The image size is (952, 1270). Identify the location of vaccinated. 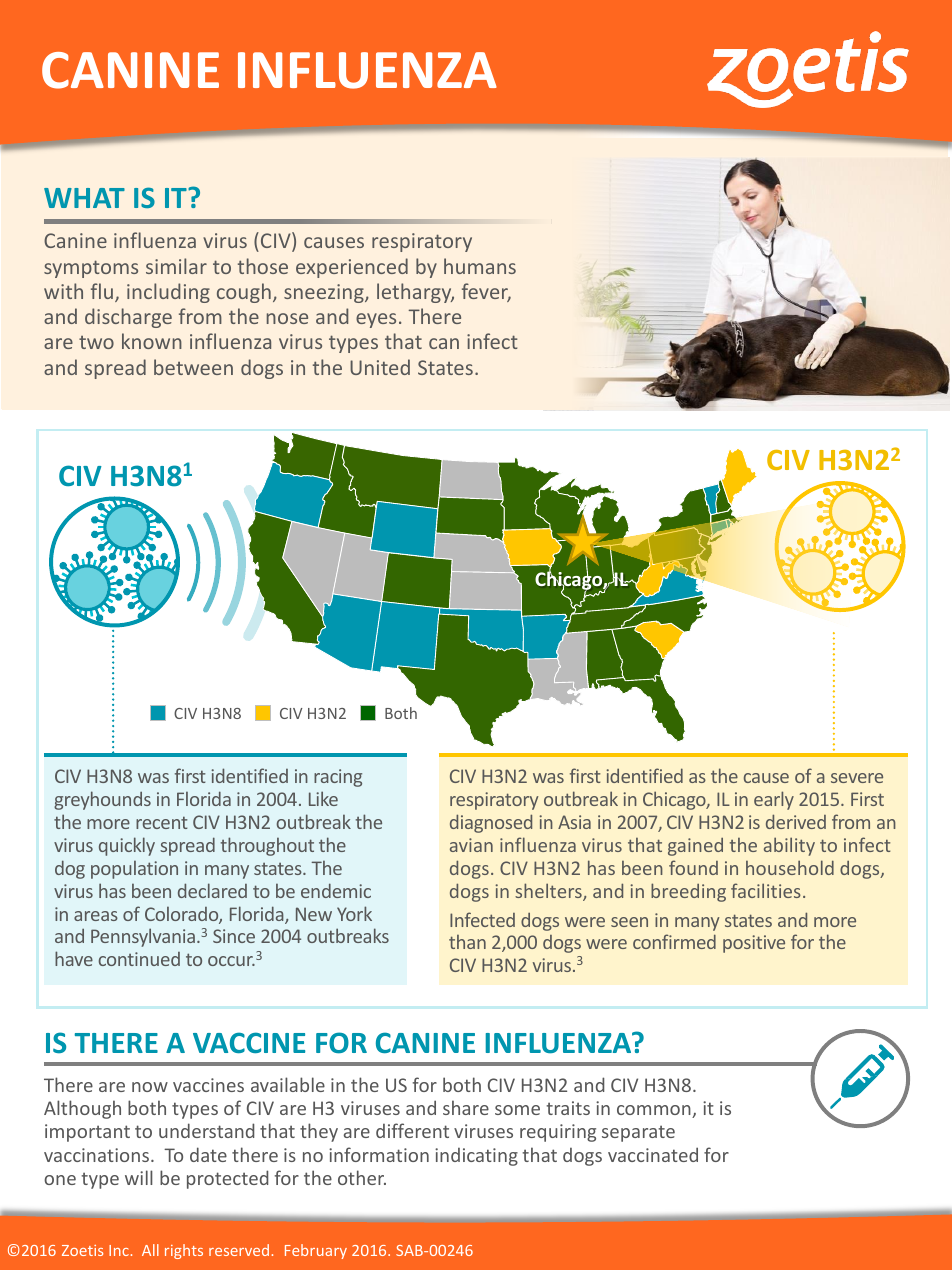
(653, 1154).
